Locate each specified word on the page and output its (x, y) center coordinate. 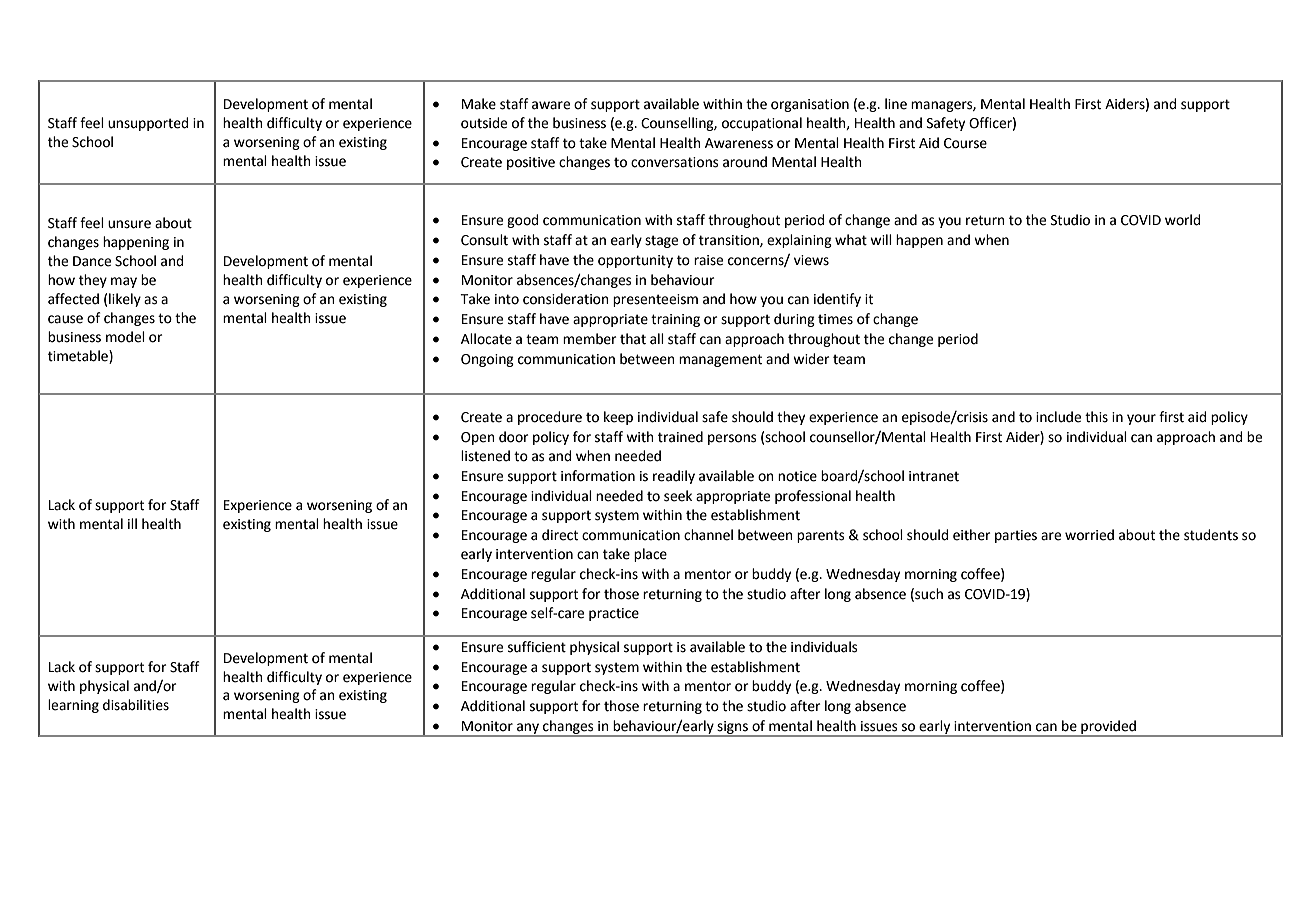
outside (484, 123)
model (125, 337)
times (835, 319)
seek (678, 496)
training (675, 320)
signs (732, 728)
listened (485, 456)
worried (1089, 535)
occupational (762, 124)
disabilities (136, 705)
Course (965, 143)
